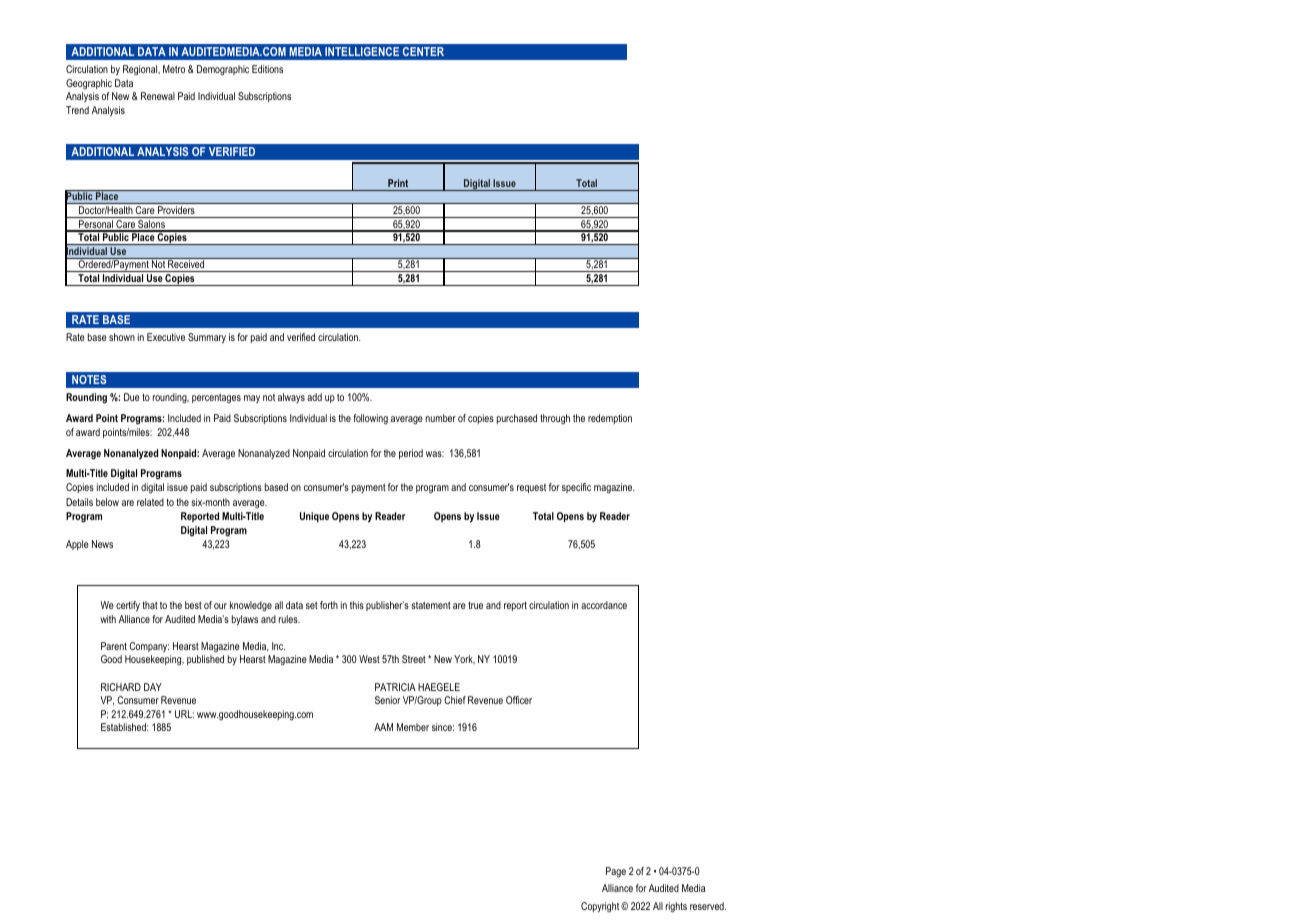  I want to click on Print, so click(398, 183).
